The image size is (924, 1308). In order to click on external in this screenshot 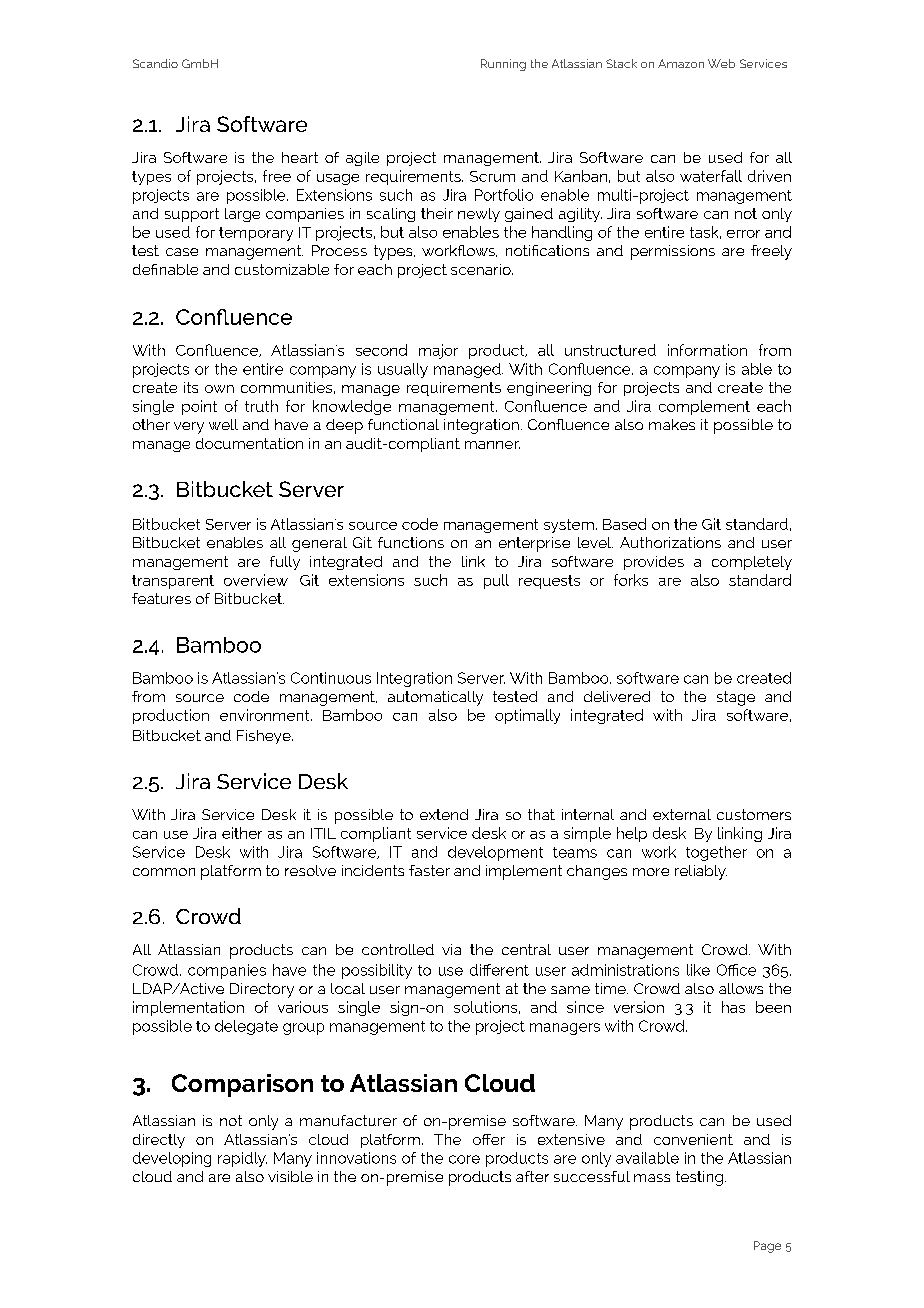, I will do `click(682, 814)`.
